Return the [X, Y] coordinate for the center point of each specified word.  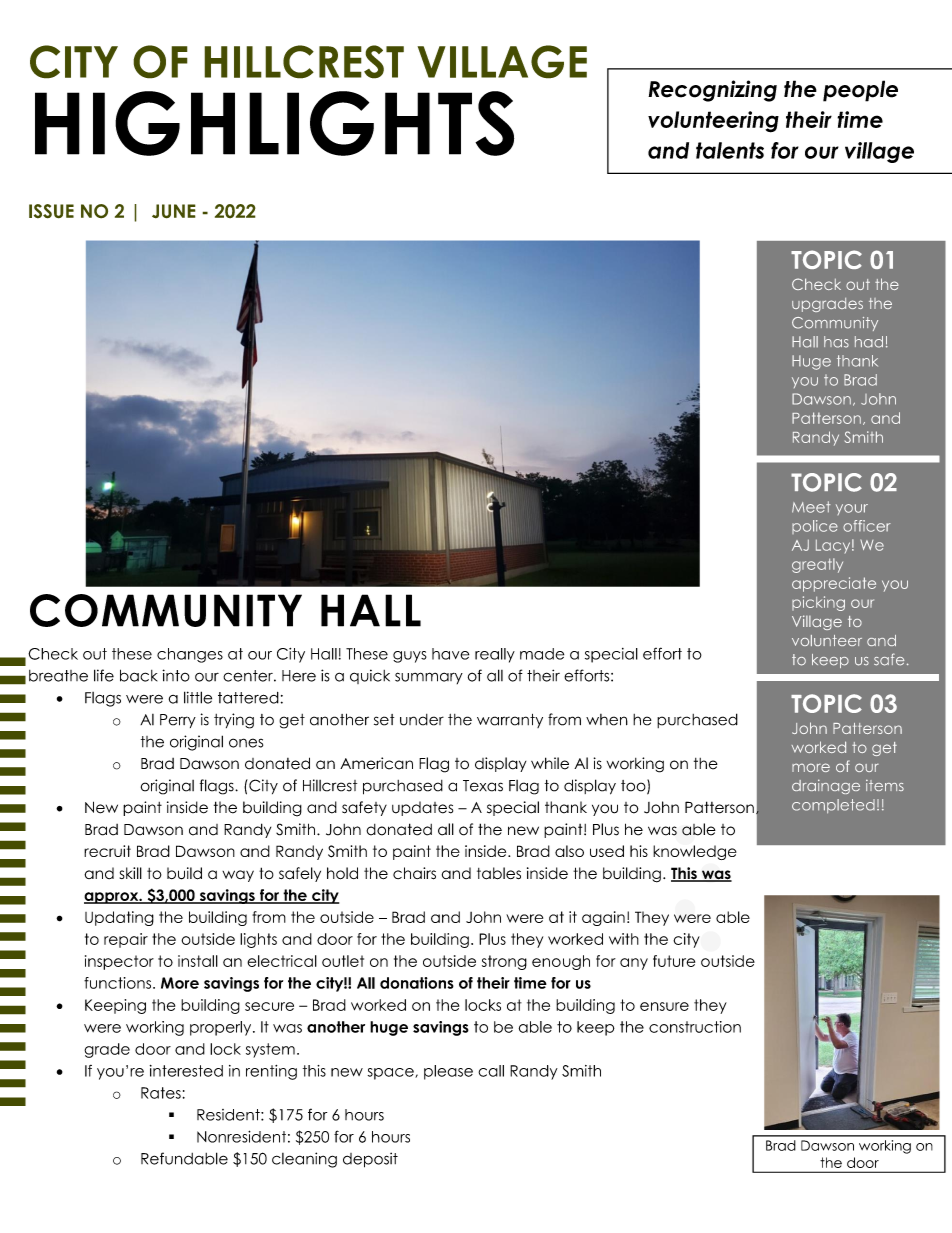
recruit [107, 851]
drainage [826, 786]
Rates [161, 1093]
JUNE [174, 211]
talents [730, 150]
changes [190, 655]
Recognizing [712, 91]
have [450, 654]
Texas [483, 786]
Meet [811, 507]
